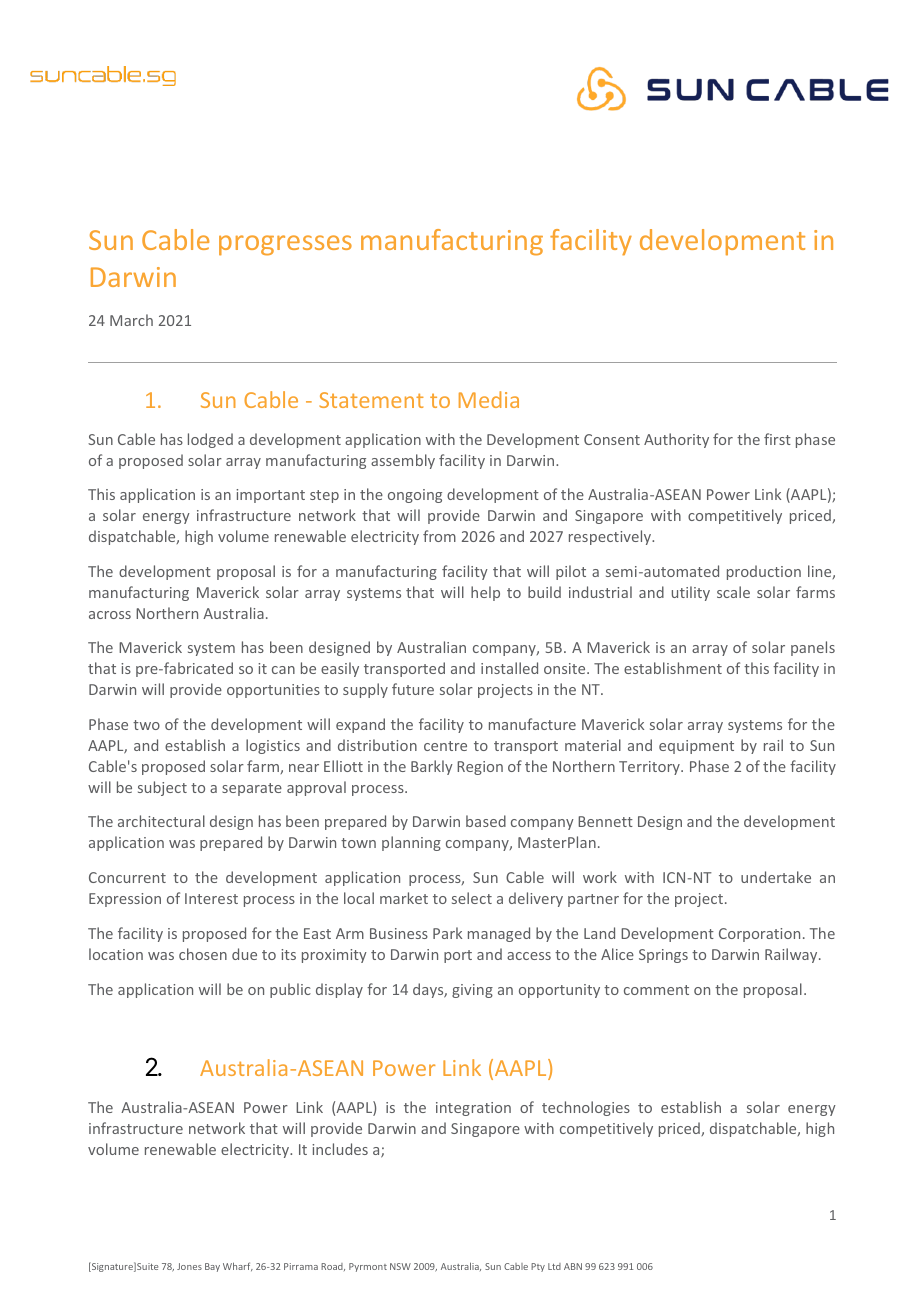 Image resolution: width=924 pixels, height=1308 pixels. I want to click on Media, so click(489, 399).
